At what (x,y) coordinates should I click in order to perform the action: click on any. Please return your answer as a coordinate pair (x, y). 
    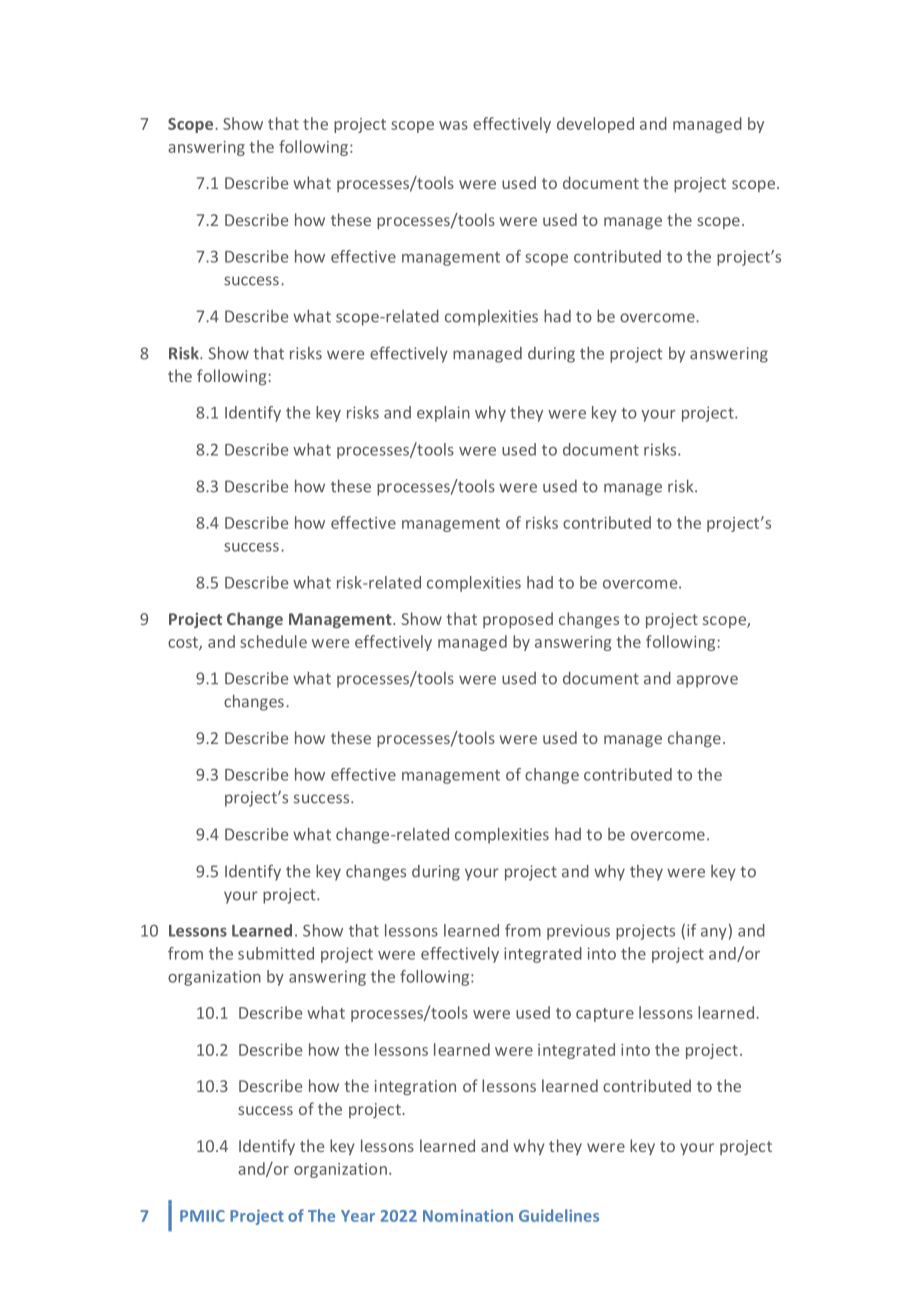
    Looking at the image, I should click on (714, 934).
